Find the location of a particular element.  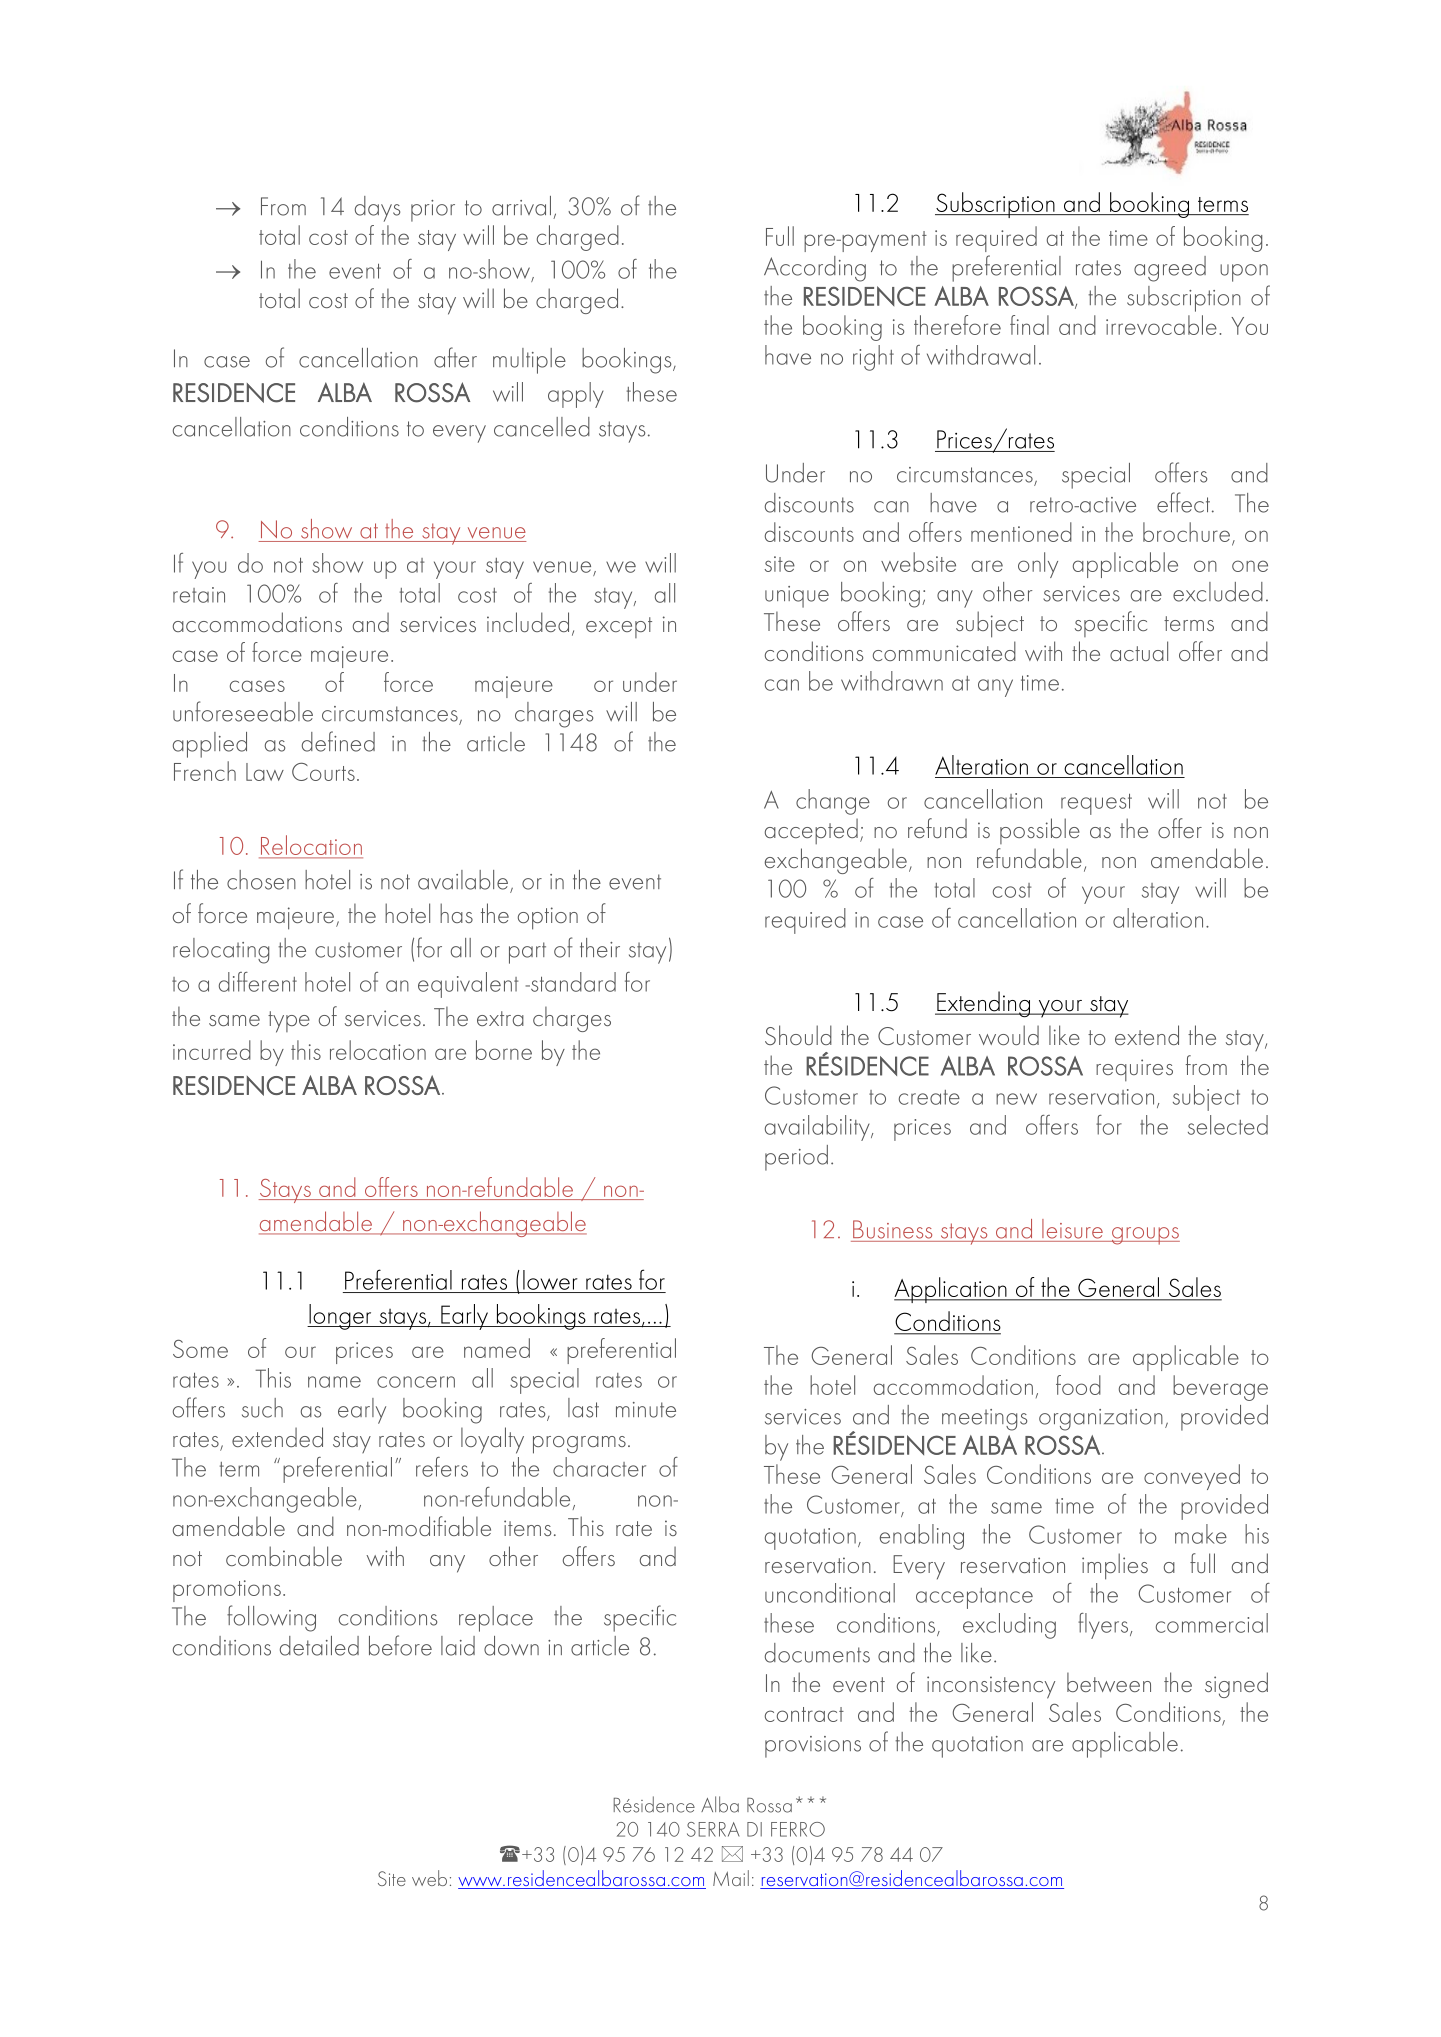

days is located at coordinates (377, 209).
